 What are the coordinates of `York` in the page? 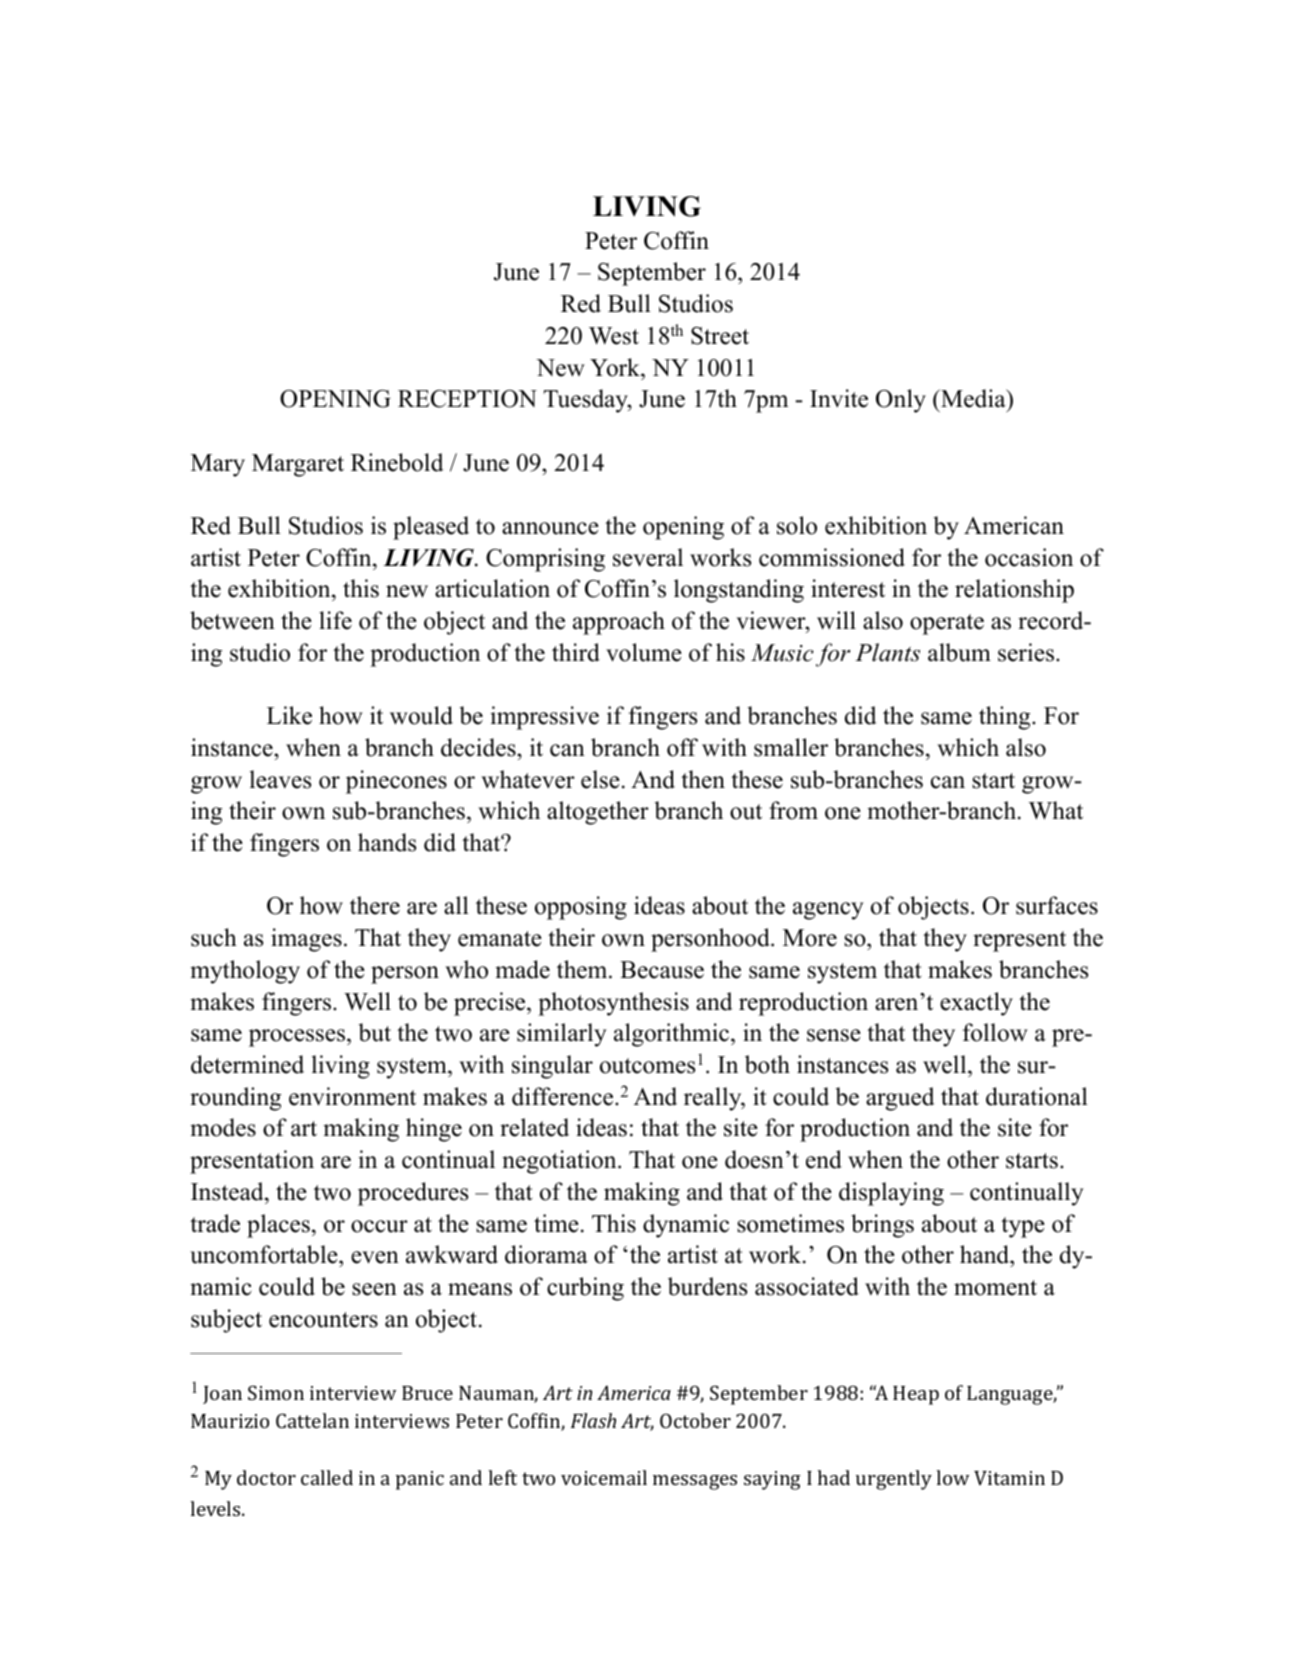 It's located at (616, 367).
